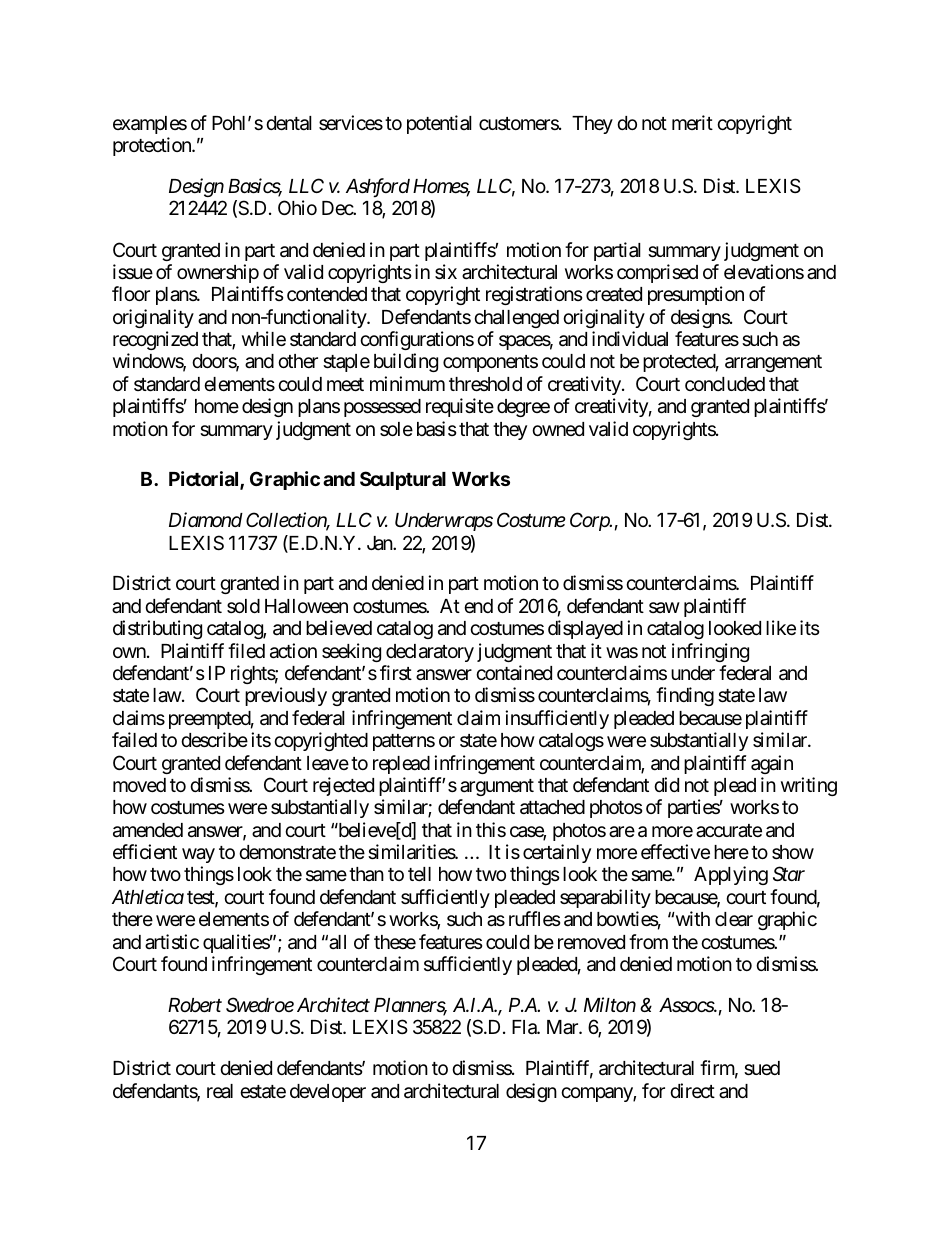 The width and height of the page is (952, 1233). Describe the element at coordinates (220, 1091) in the page. I see `real` at that location.
